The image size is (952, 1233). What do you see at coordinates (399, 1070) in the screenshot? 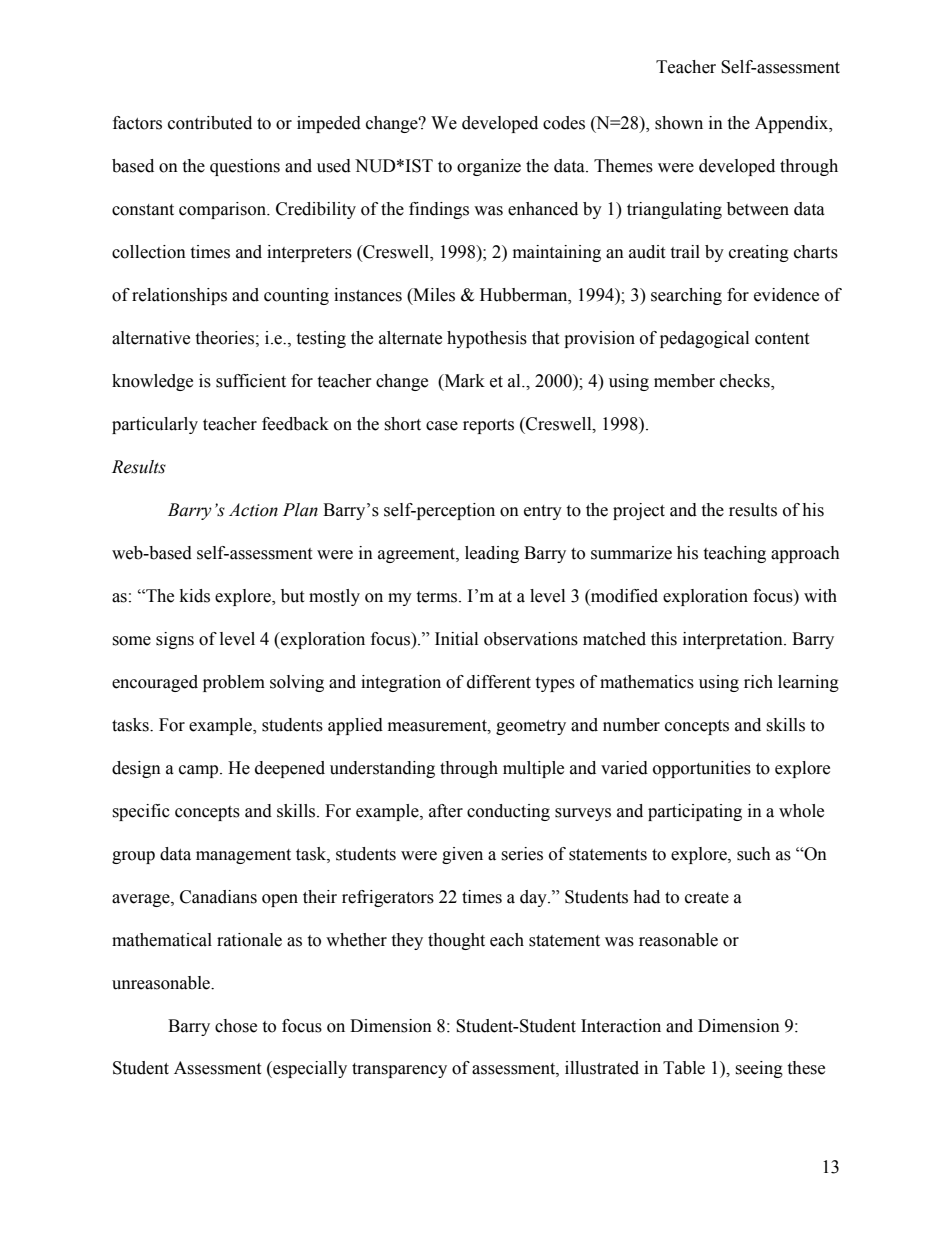
I see `transparency` at bounding box center [399, 1070].
